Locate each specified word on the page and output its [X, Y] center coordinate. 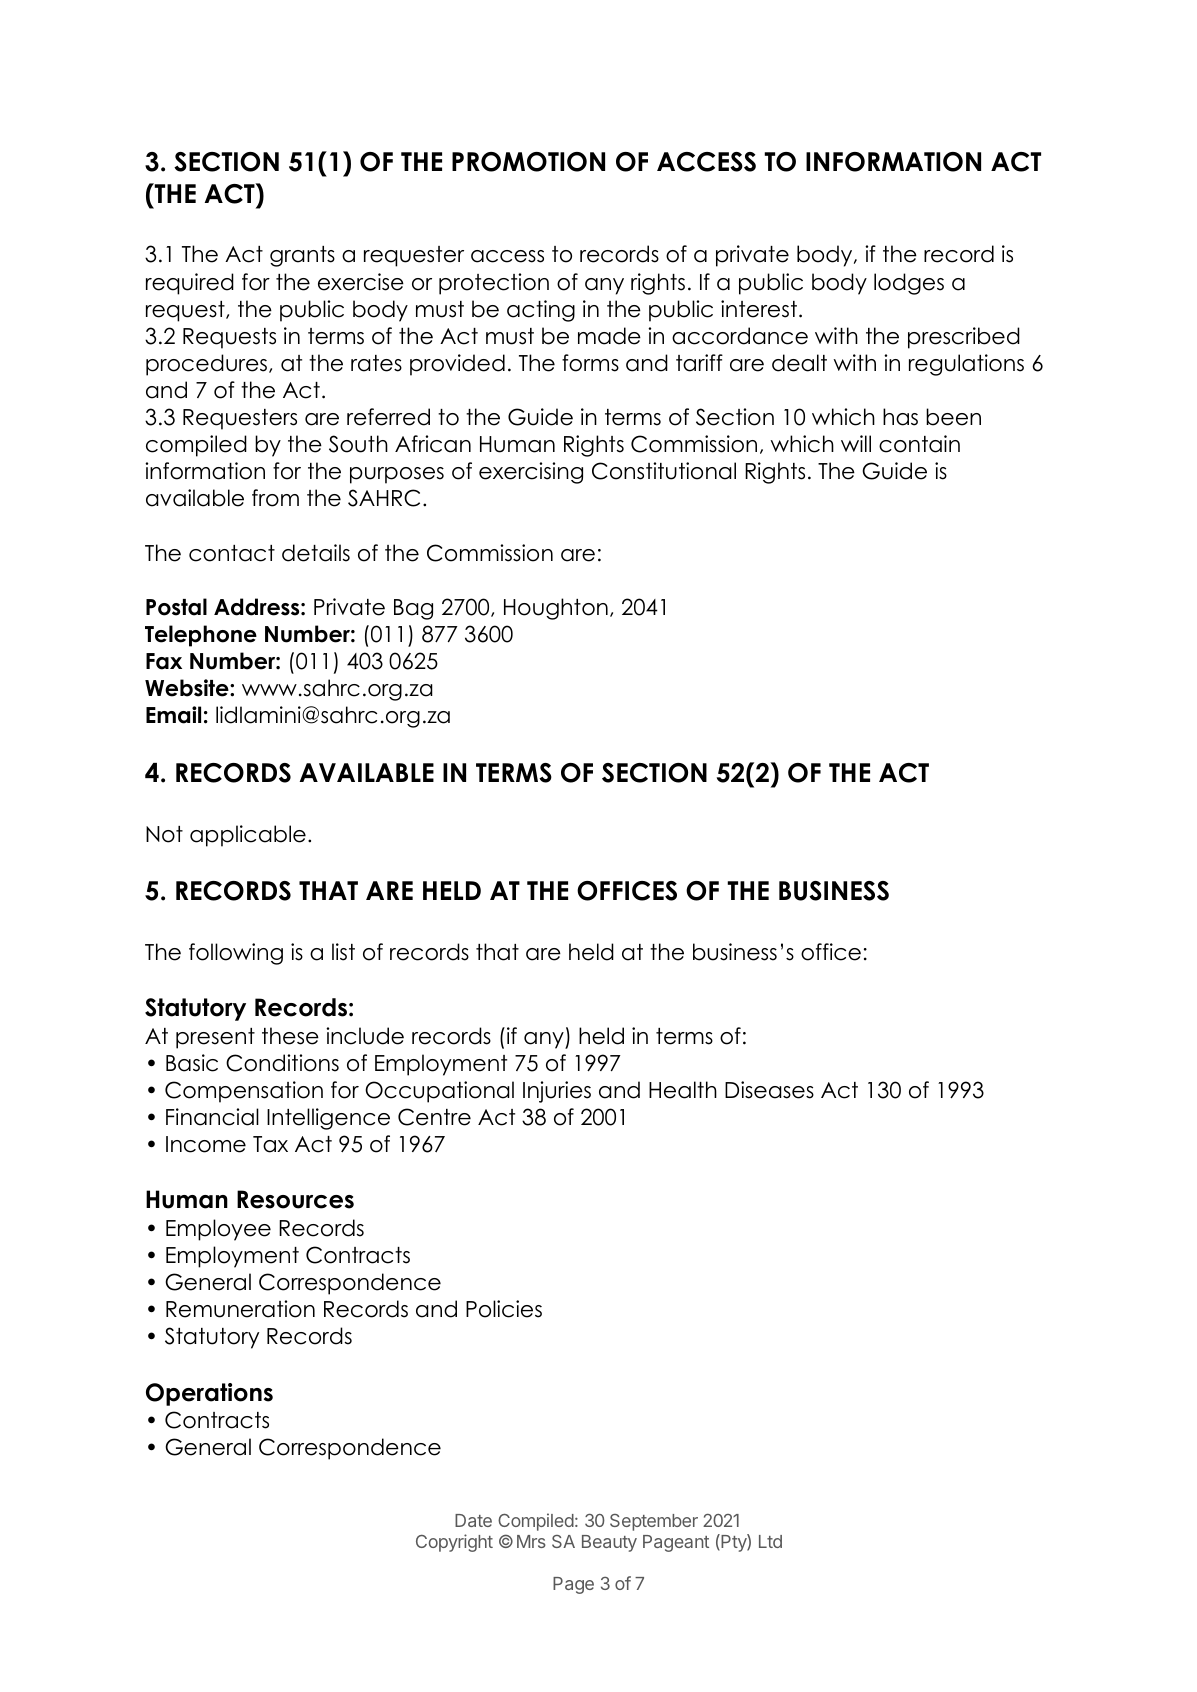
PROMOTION [528, 162]
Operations [209, 1394]
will [856, 443]
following [236, 954]
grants [302, 256]
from [275, 498]
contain [919, 444]
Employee [218, 1230]
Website [188, 688]
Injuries [557, 1092]
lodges [909, 284]
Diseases [769, 1090]
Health [683, 1090]
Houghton [556, 609]
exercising [531, 473]
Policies [504, 1309]
